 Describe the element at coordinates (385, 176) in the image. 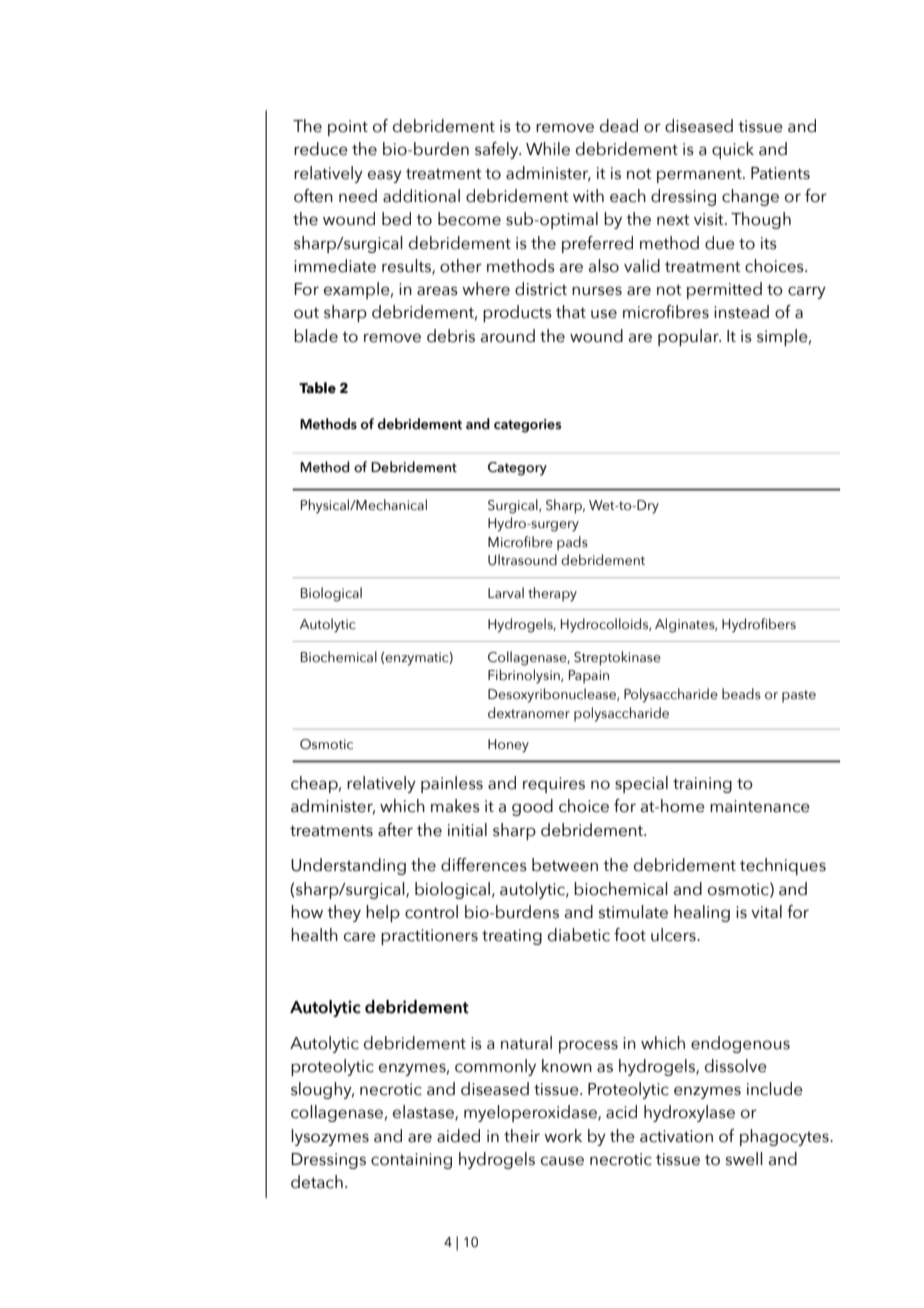

I see `easy` at that location.
